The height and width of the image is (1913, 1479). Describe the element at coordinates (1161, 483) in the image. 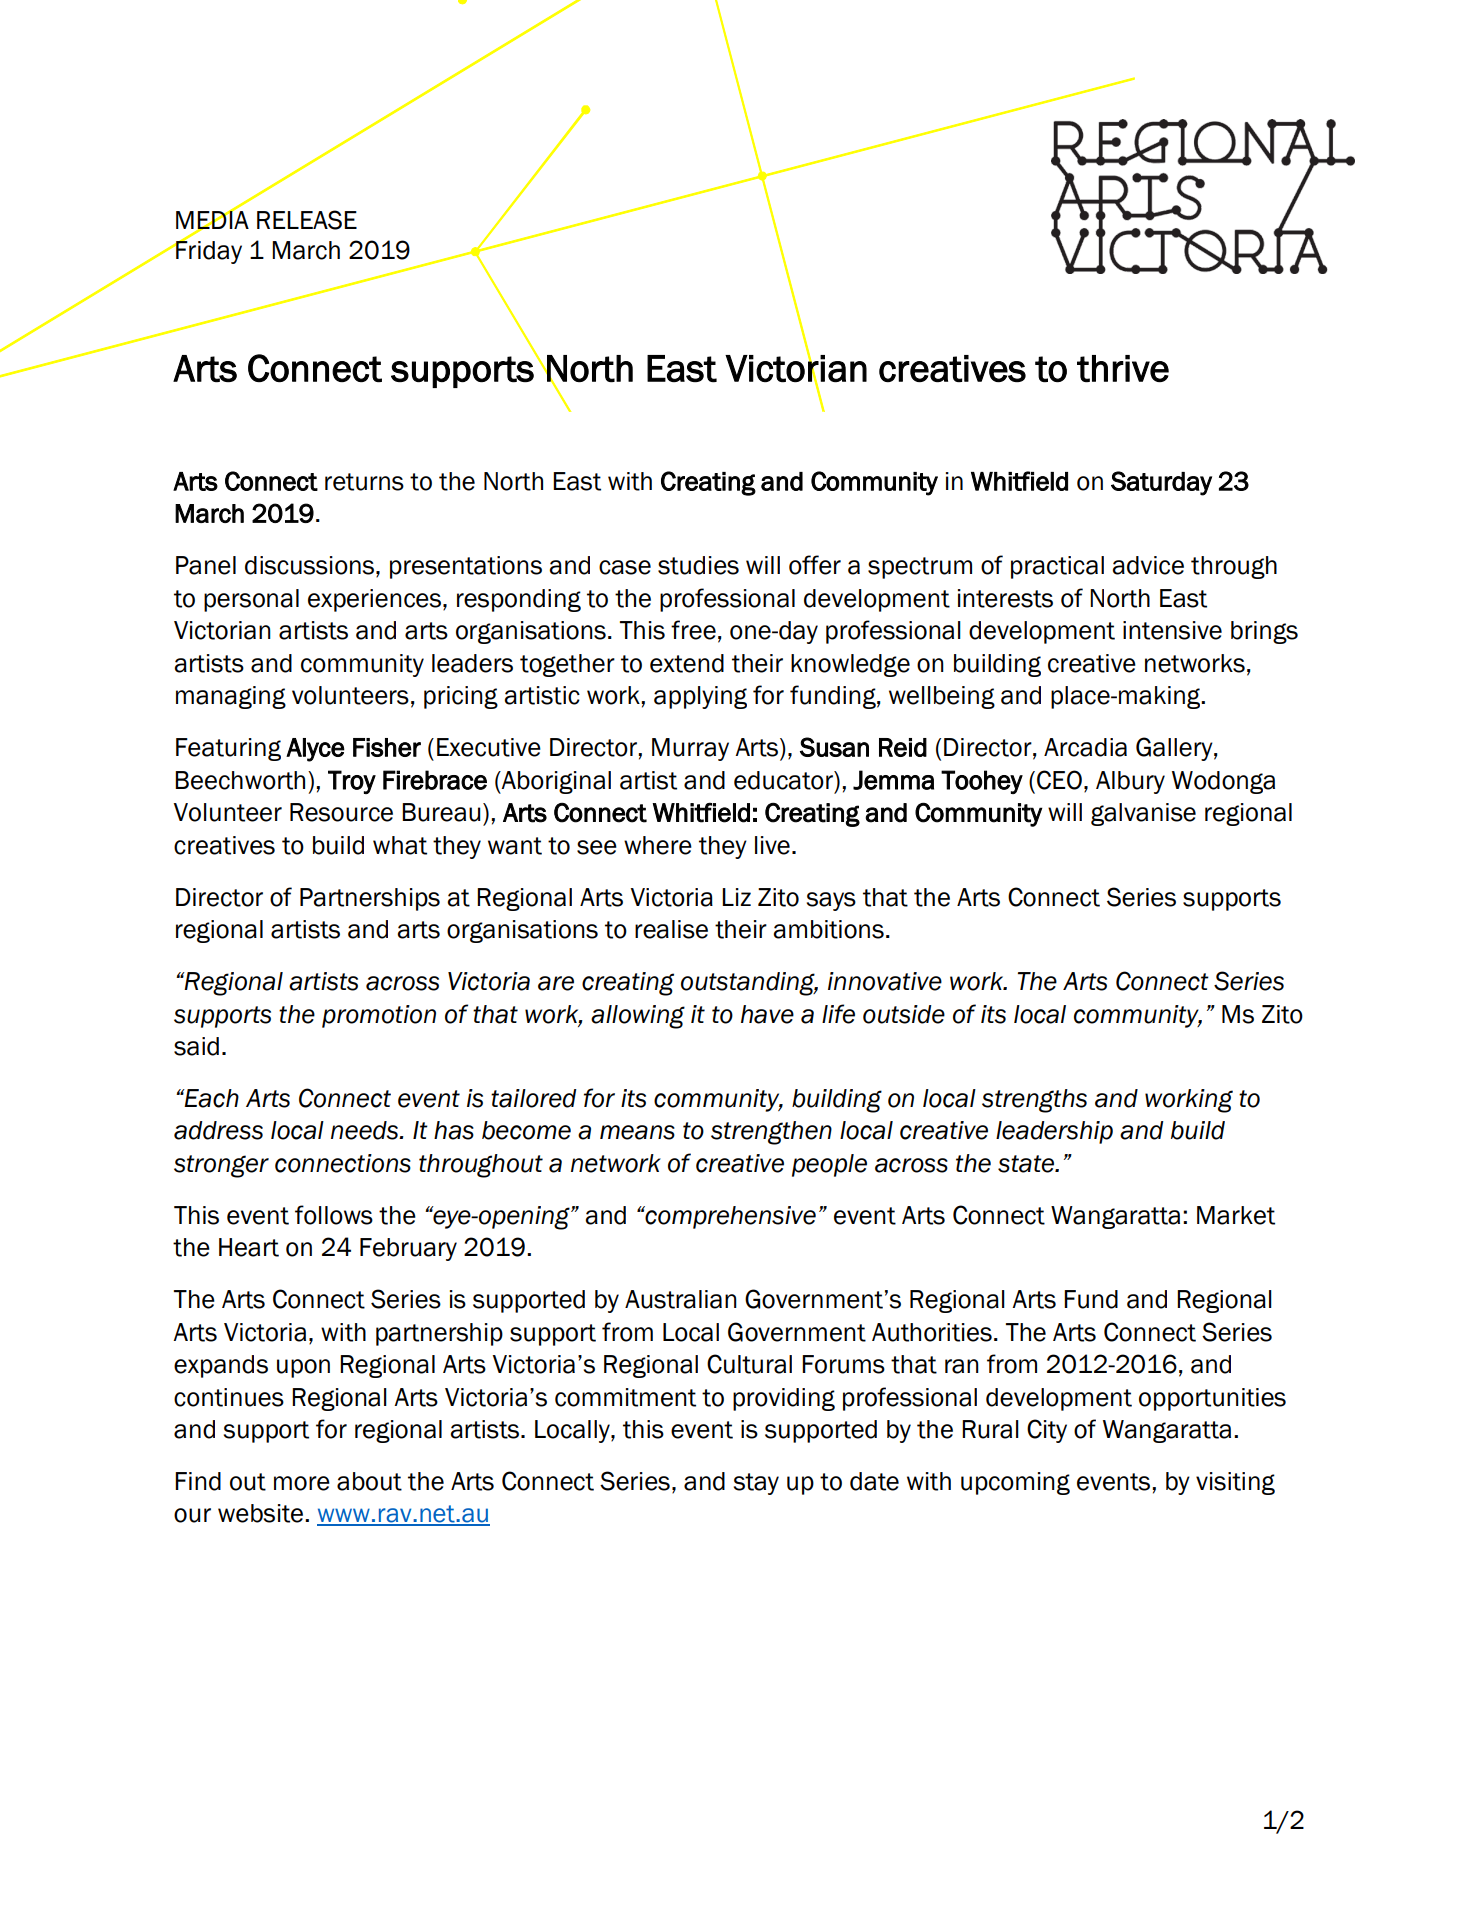

I see `Saturday` at that location.
